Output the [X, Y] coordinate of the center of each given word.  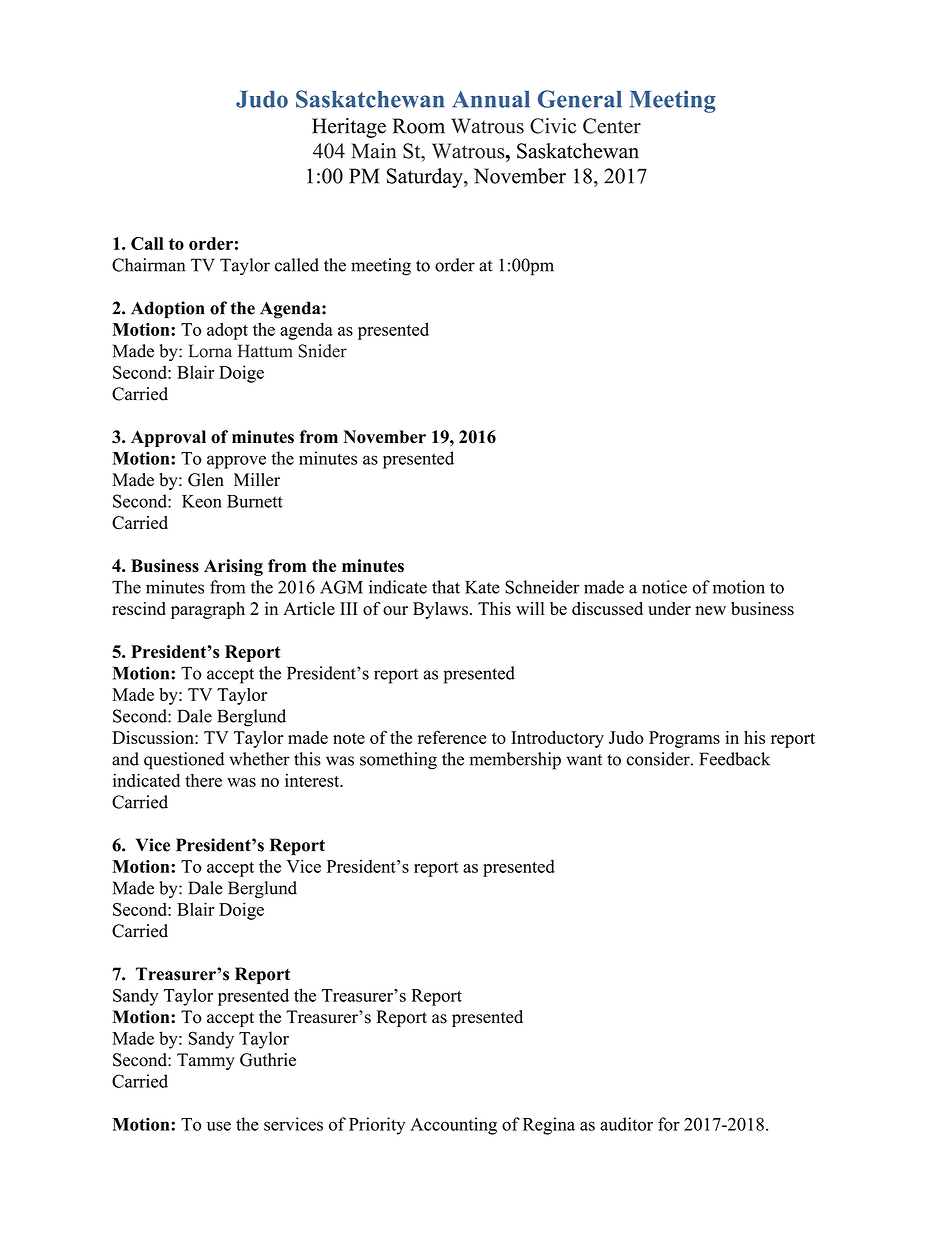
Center [612, 126]
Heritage [349, 128]
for [669, 1124]
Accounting [453, 1126]
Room [419, 126]
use [219, 1126]
